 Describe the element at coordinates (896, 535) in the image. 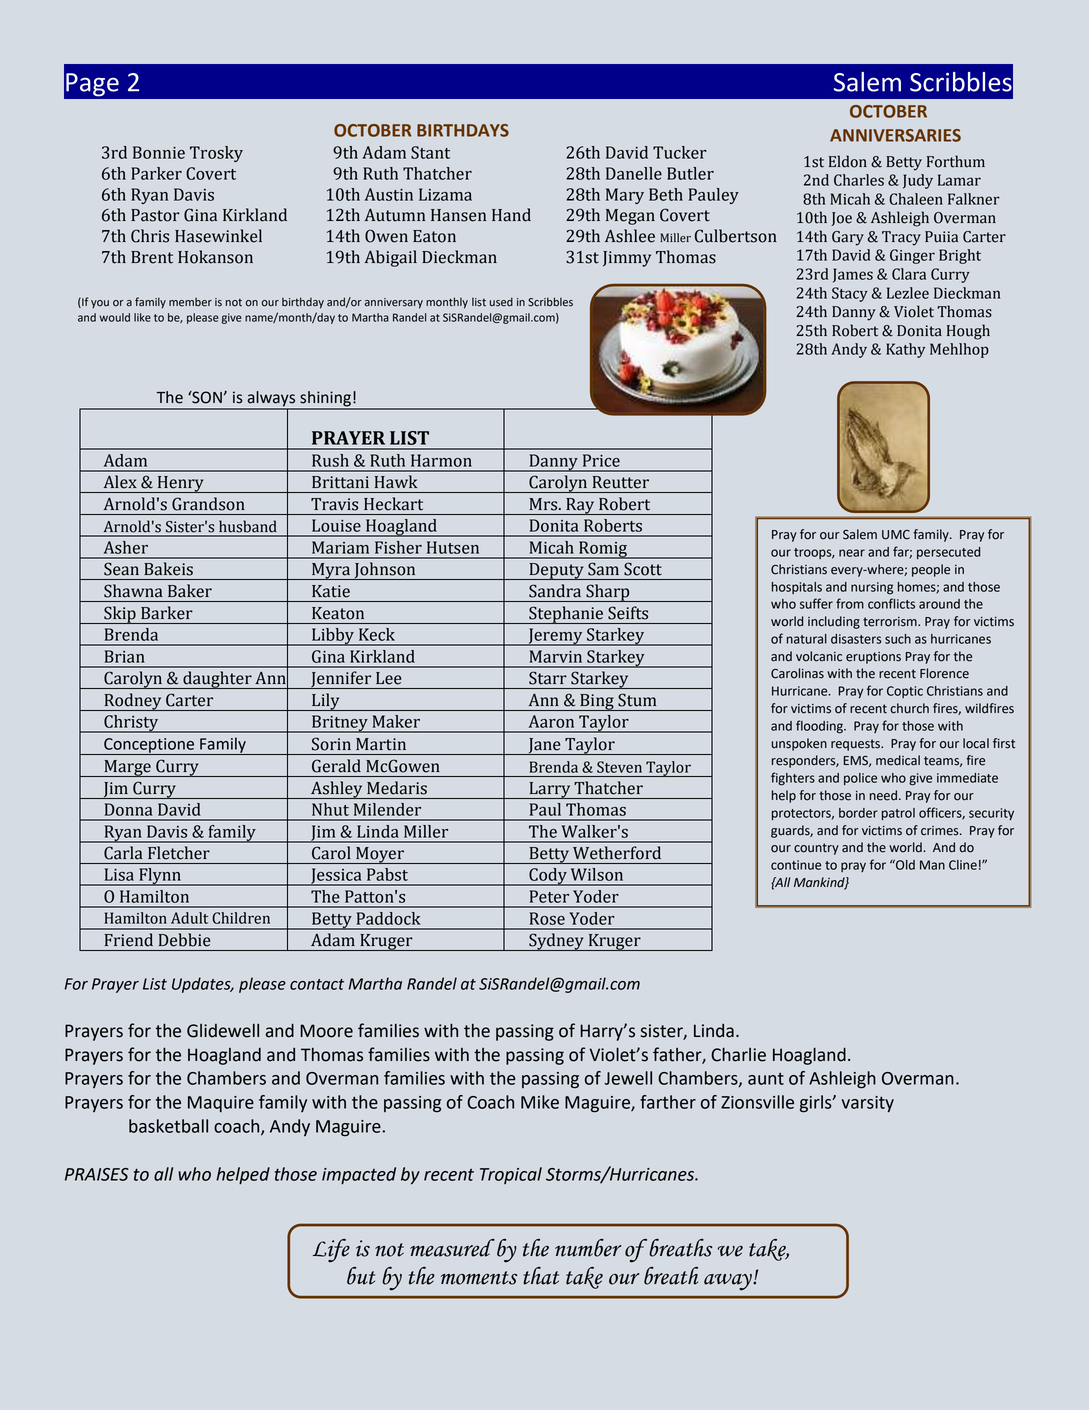

I see `UMC` at that location.
